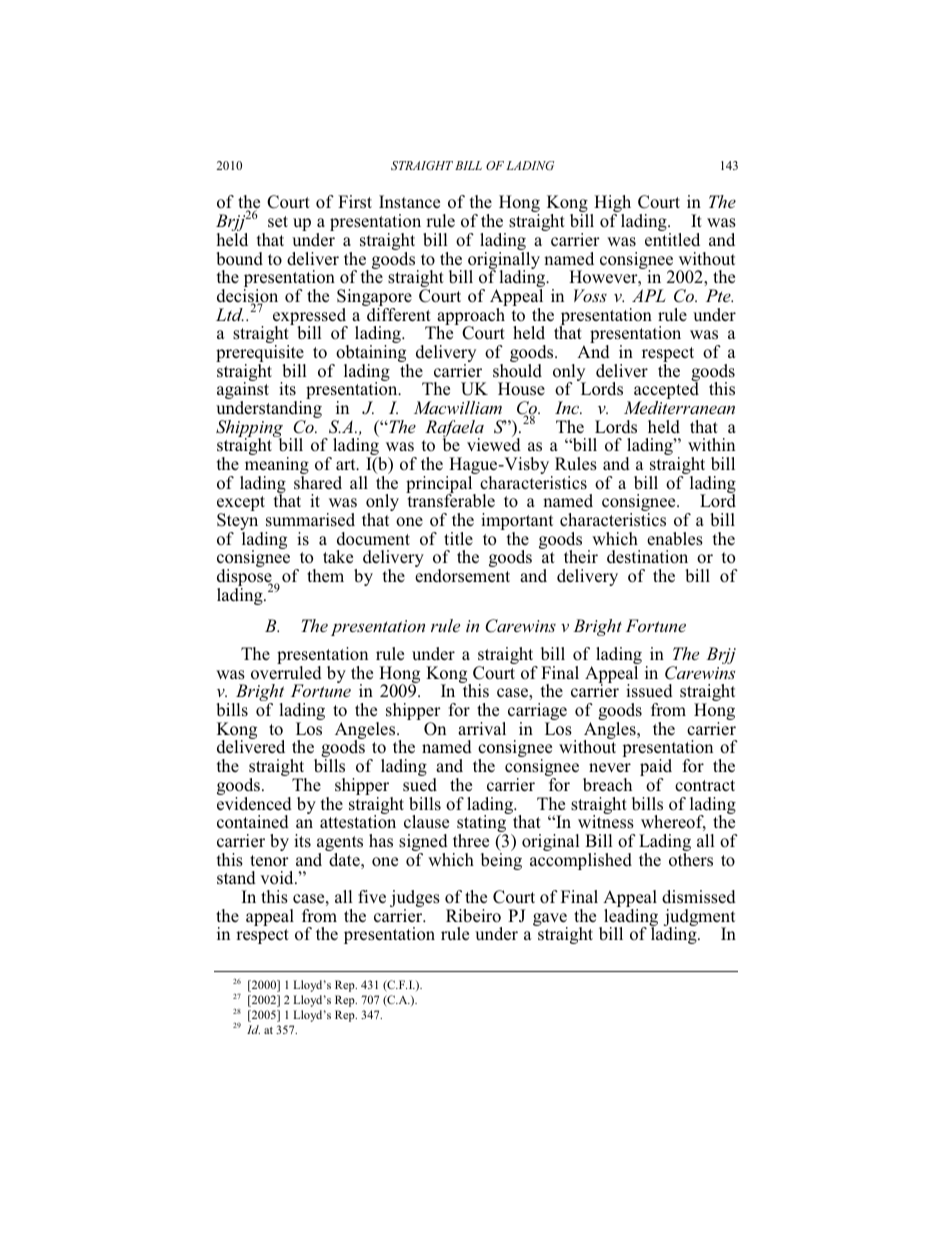 This screenshot has height=1233, width=952. What do you see at coordinates (611, 205) in the screenshot?
I see `High` at bounding box center [611, 205].
